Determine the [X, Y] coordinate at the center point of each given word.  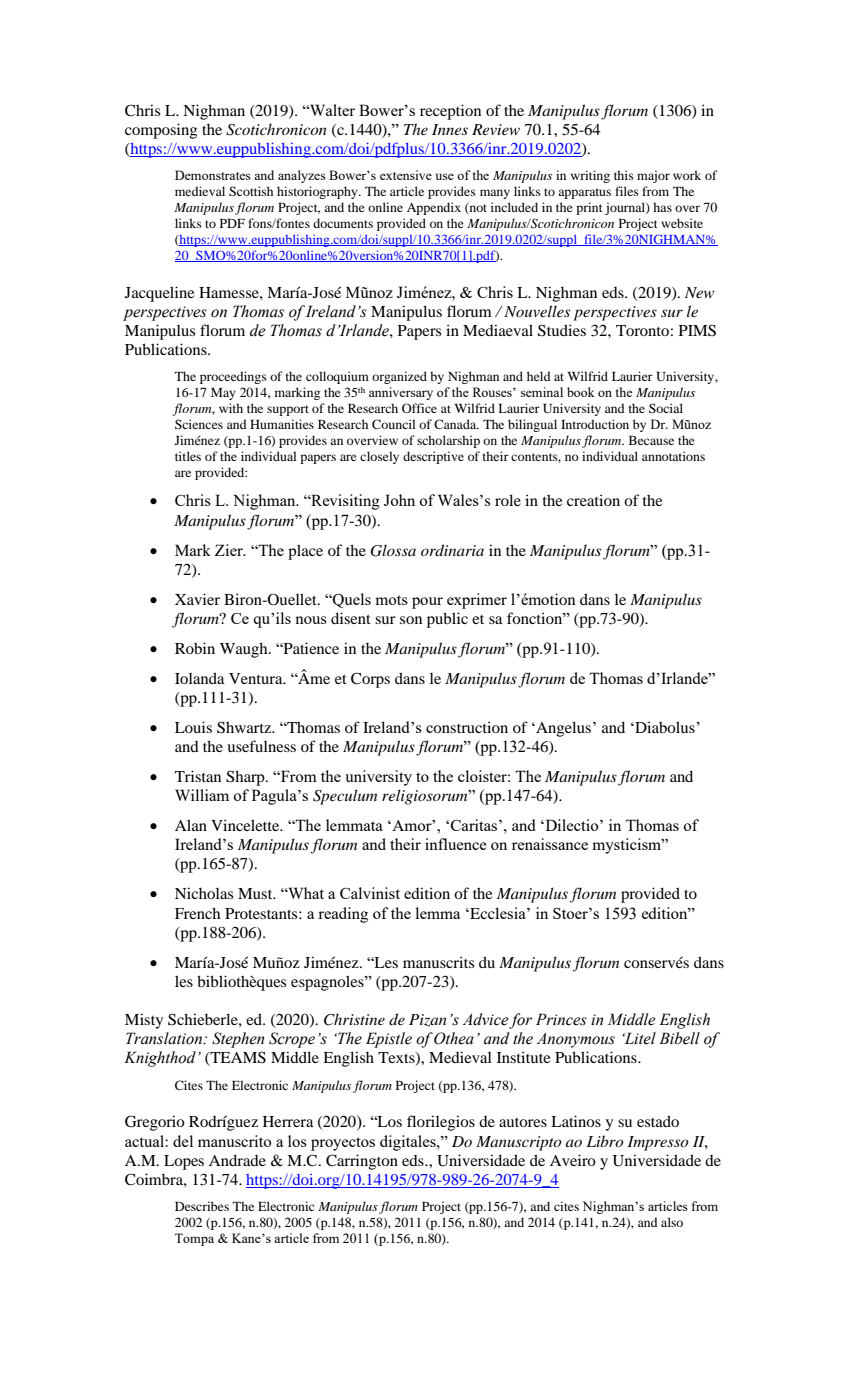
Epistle [389, 1040]
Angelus [562, 729]
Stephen [238, 1040]
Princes [561, 1019]
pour [427, 603]
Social [666, 408]
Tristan [198, 776]
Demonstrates [213, 175]
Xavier [197, 599]
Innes [450, 129]
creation [593, 500]
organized [399, 377]
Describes [202, 1206]
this [624, 175]
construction [467, 727]
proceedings [233, 377]
